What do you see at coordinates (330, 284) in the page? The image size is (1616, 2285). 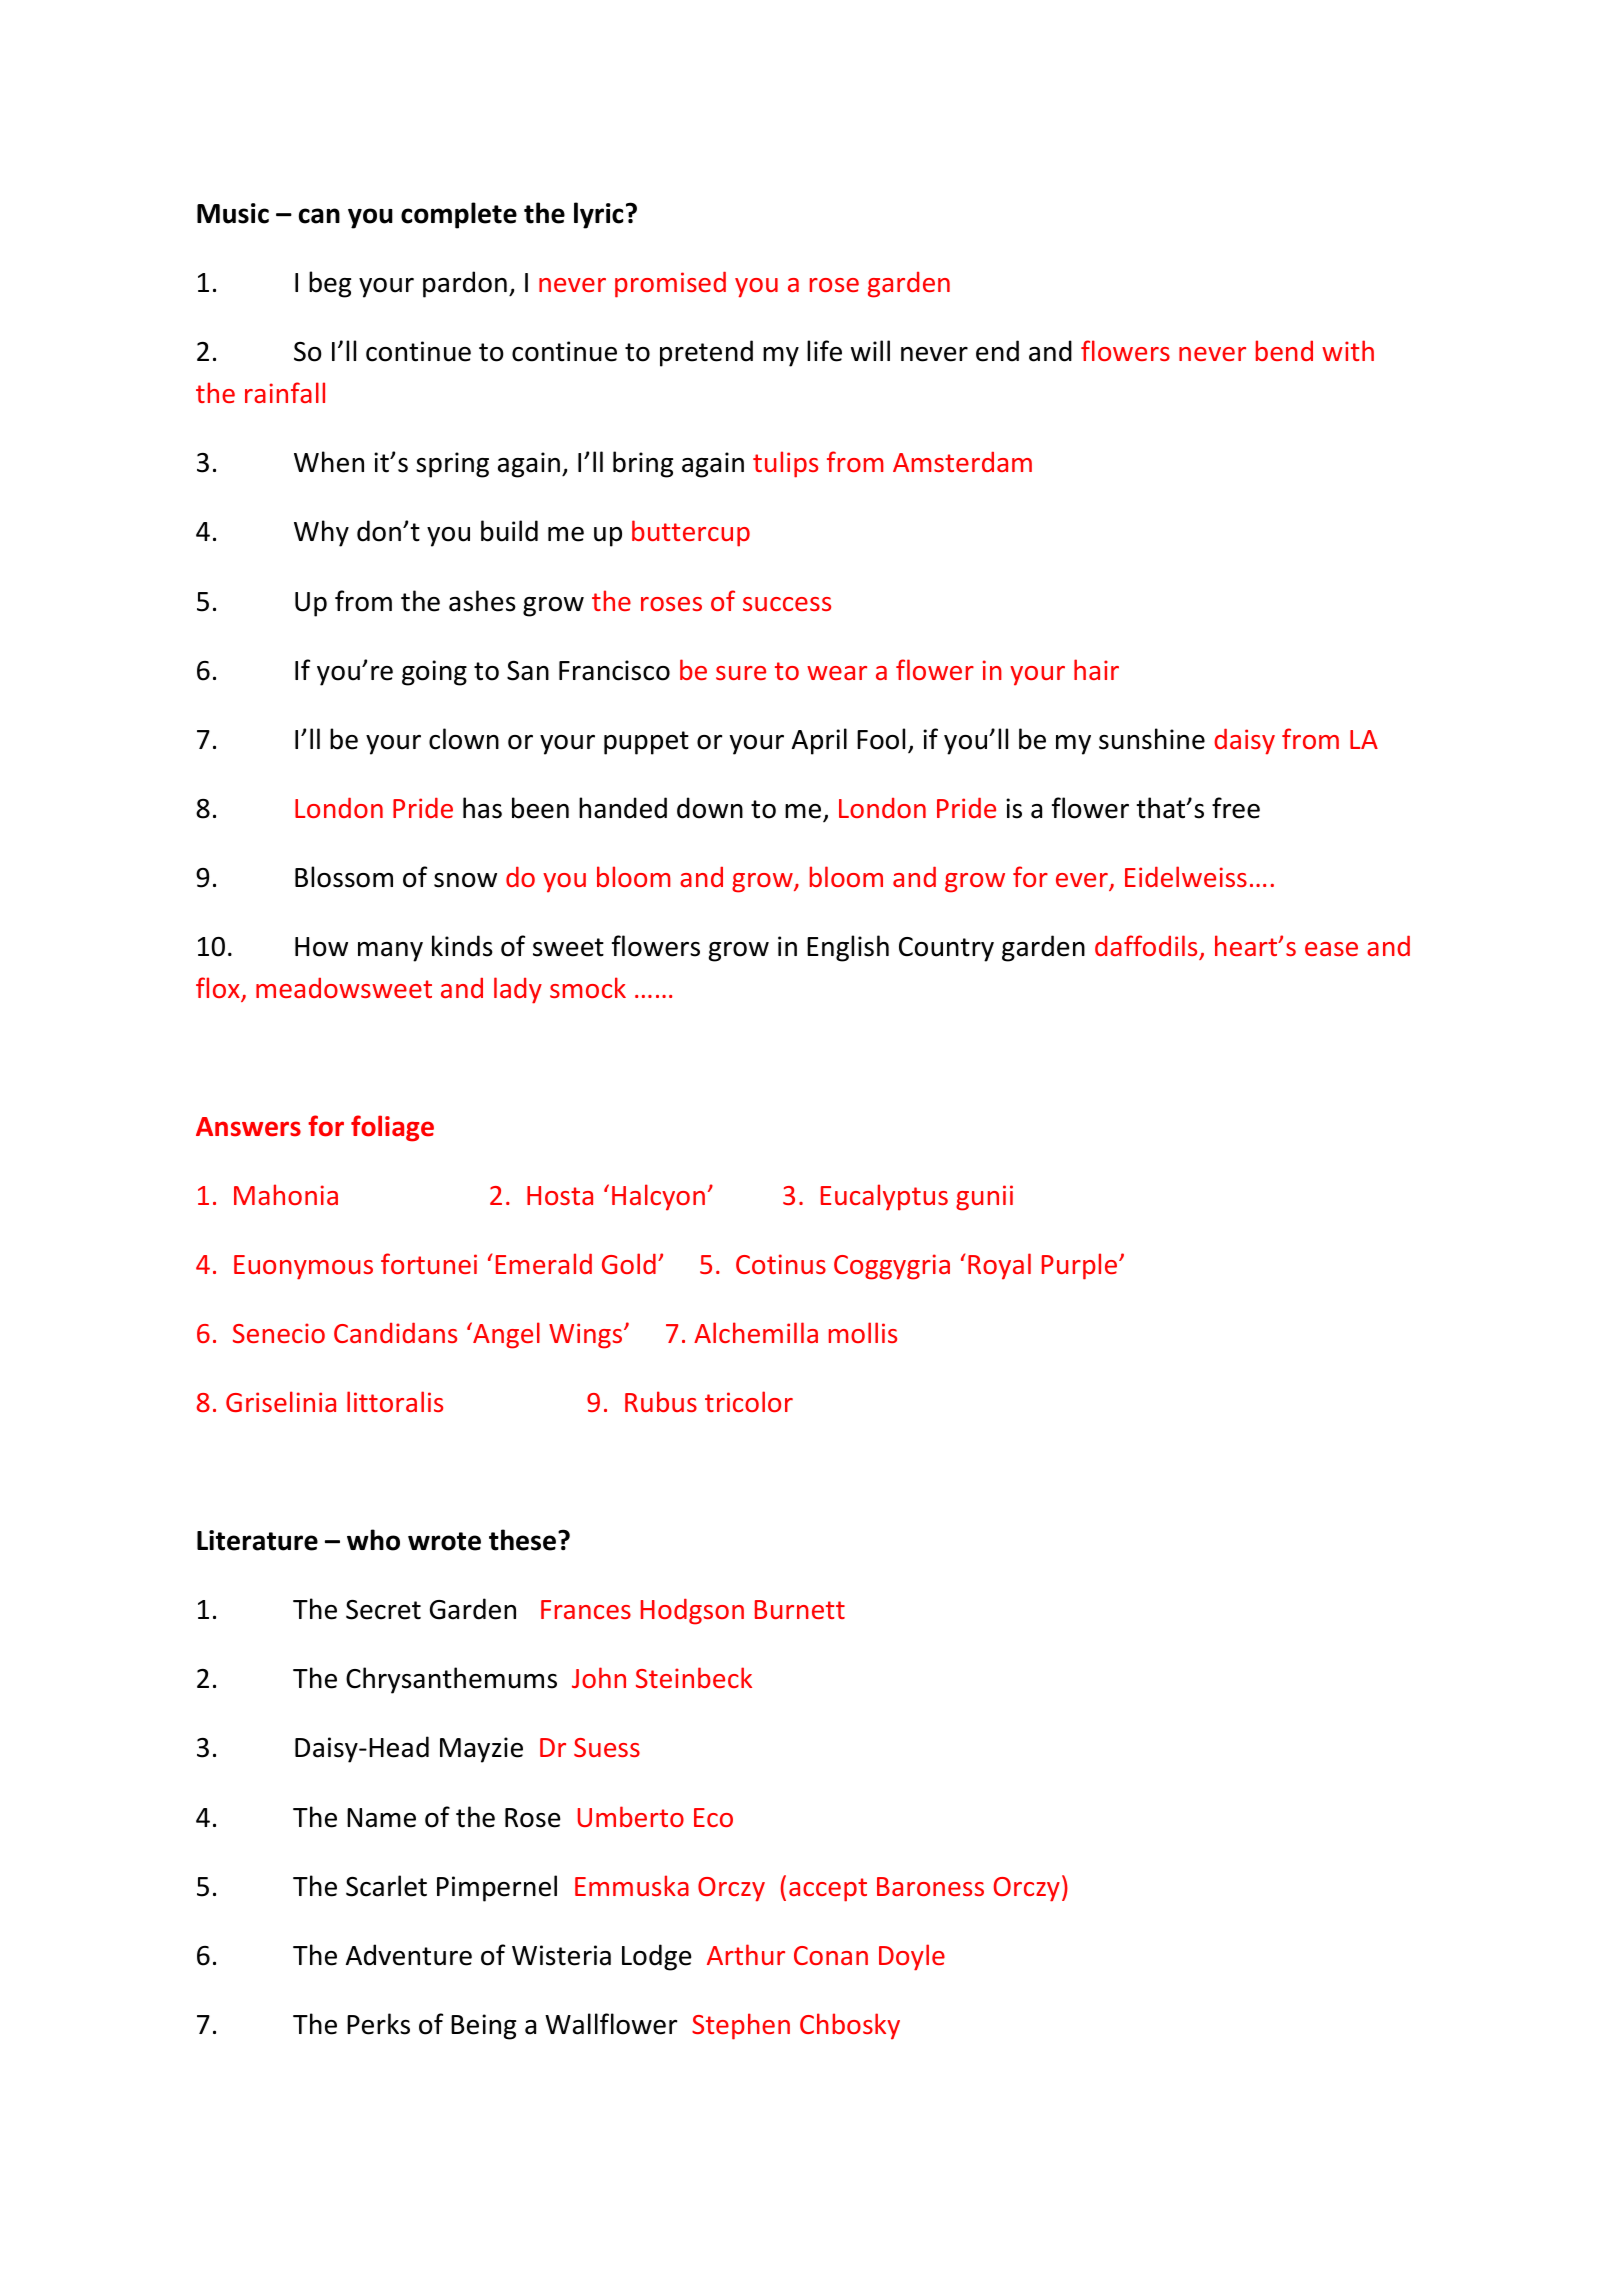 I see `beg` at bounding box center [330, 284].
